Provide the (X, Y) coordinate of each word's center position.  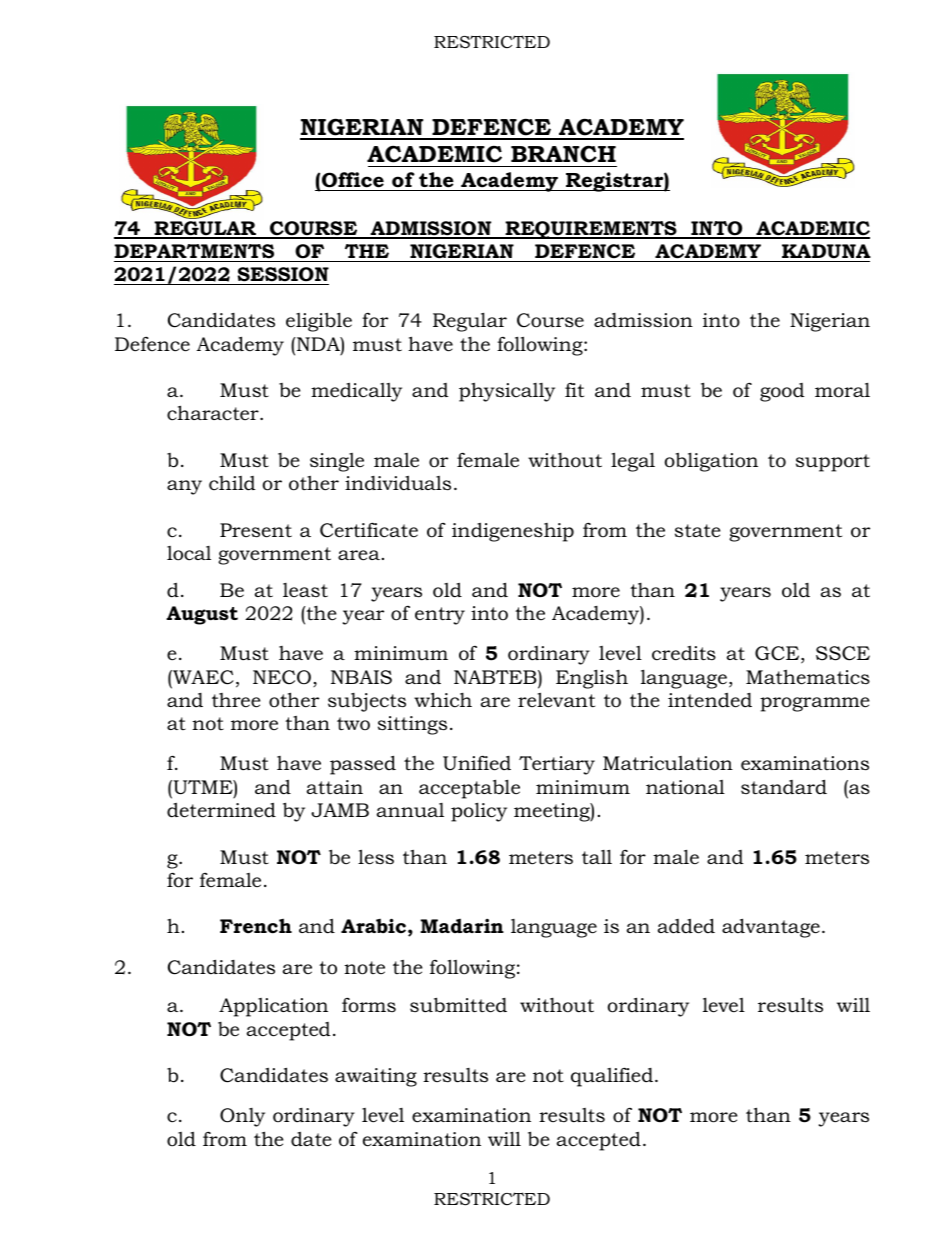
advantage (771, 928)
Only (242, 1117)
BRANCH (563, 154)
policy (479, 812)
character (214, 413)
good (782, 392)
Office (353, 180)
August (202, 615)
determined (221, 810)
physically (507, 392)
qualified (612, 1077)
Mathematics (808, 677)
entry (440, 616)
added (686, 926)
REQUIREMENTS (591, 230)
